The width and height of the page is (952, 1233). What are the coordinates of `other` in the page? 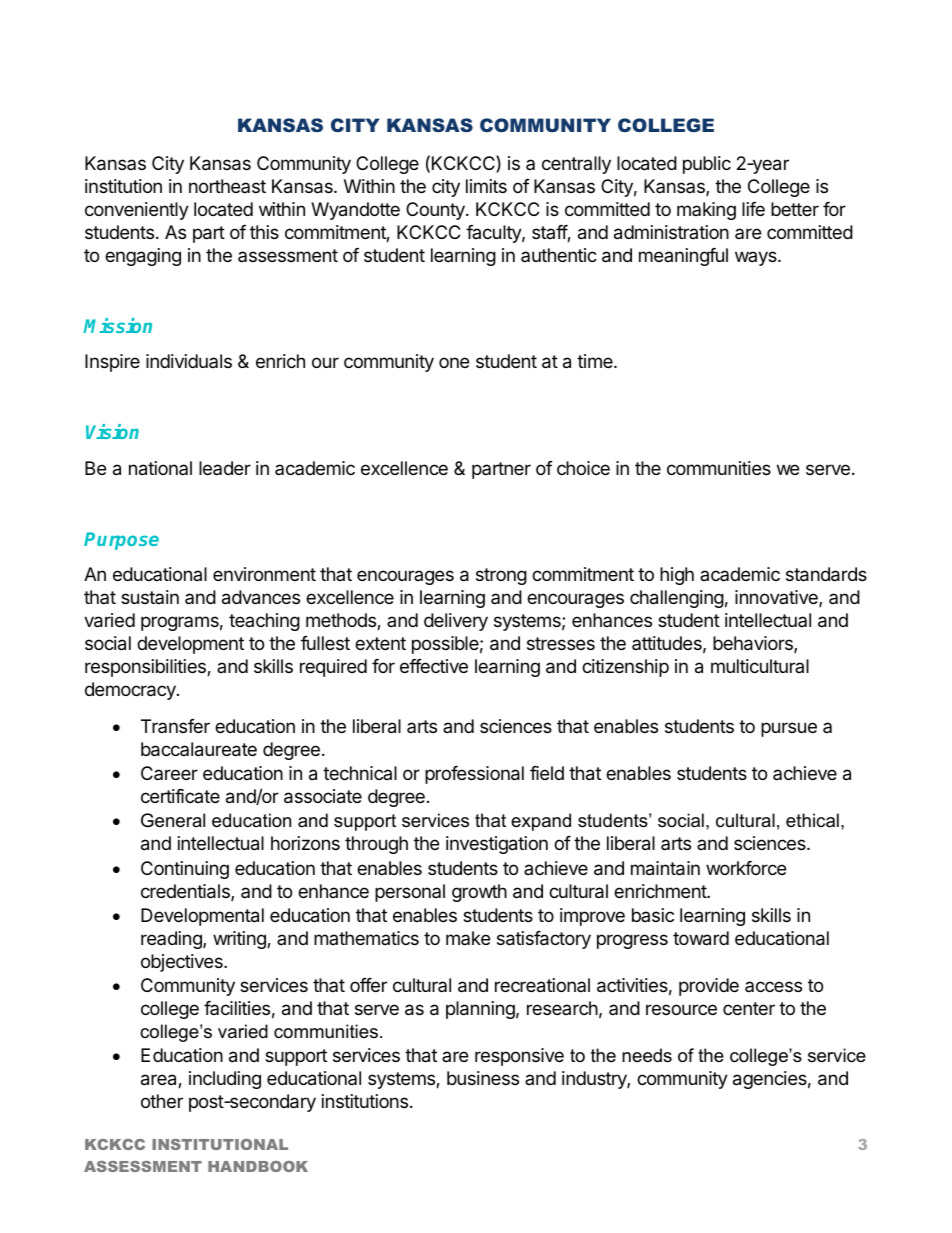 It's located at (162, 1101).
